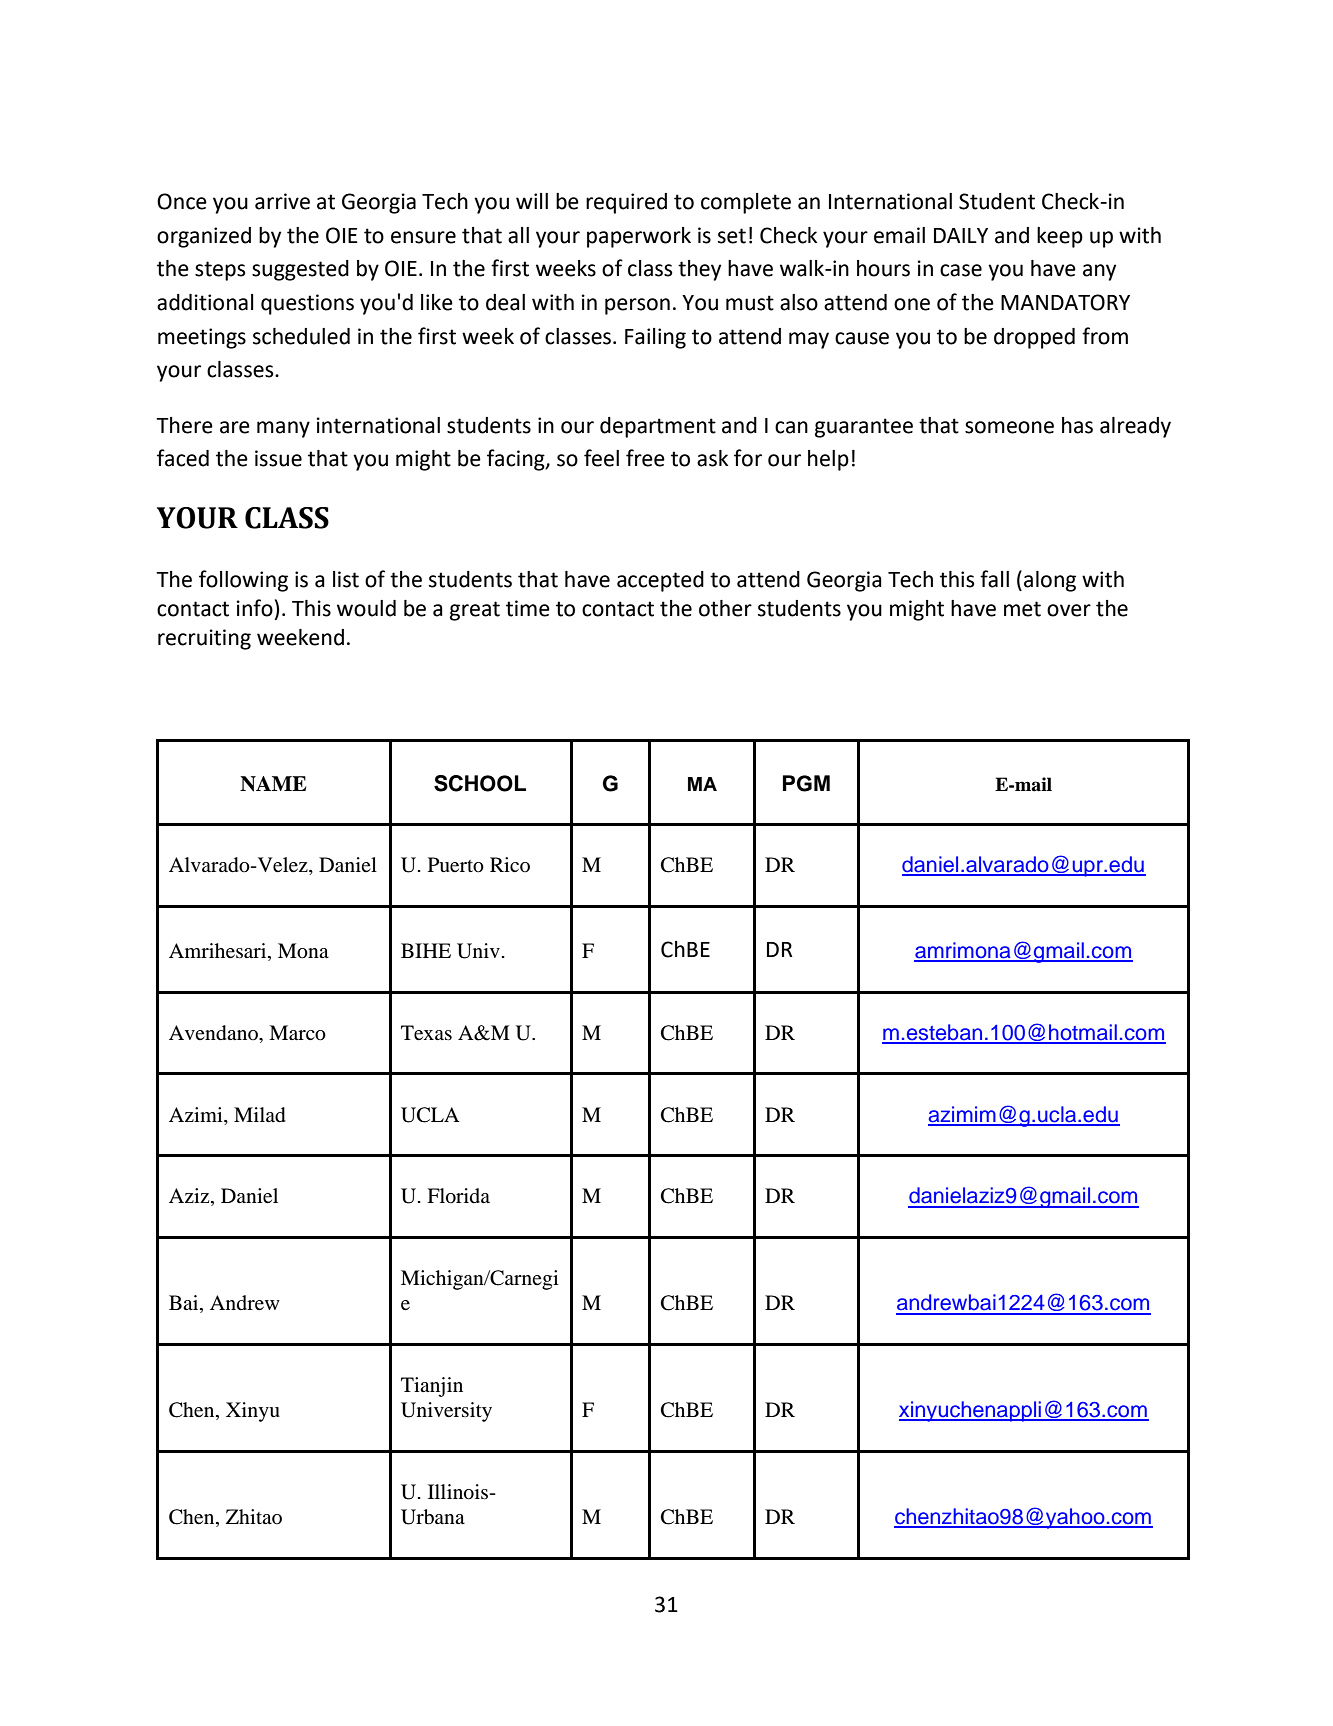 This image has height=1726, width=1333. I want to click on Florida, so click(458, 1196).
